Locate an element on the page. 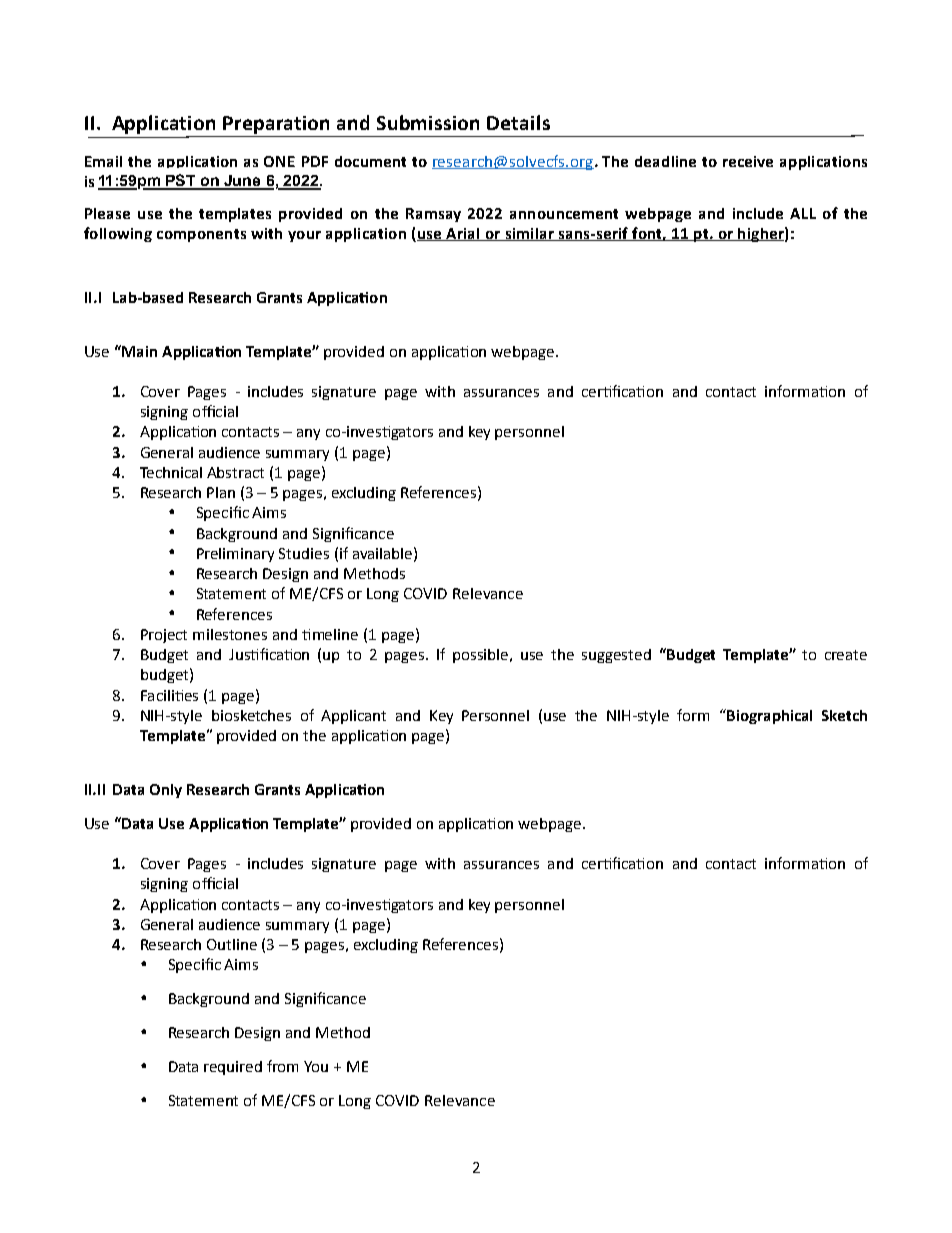 This document has height=1233, width=952. create is located at coordinates (846, 655).
